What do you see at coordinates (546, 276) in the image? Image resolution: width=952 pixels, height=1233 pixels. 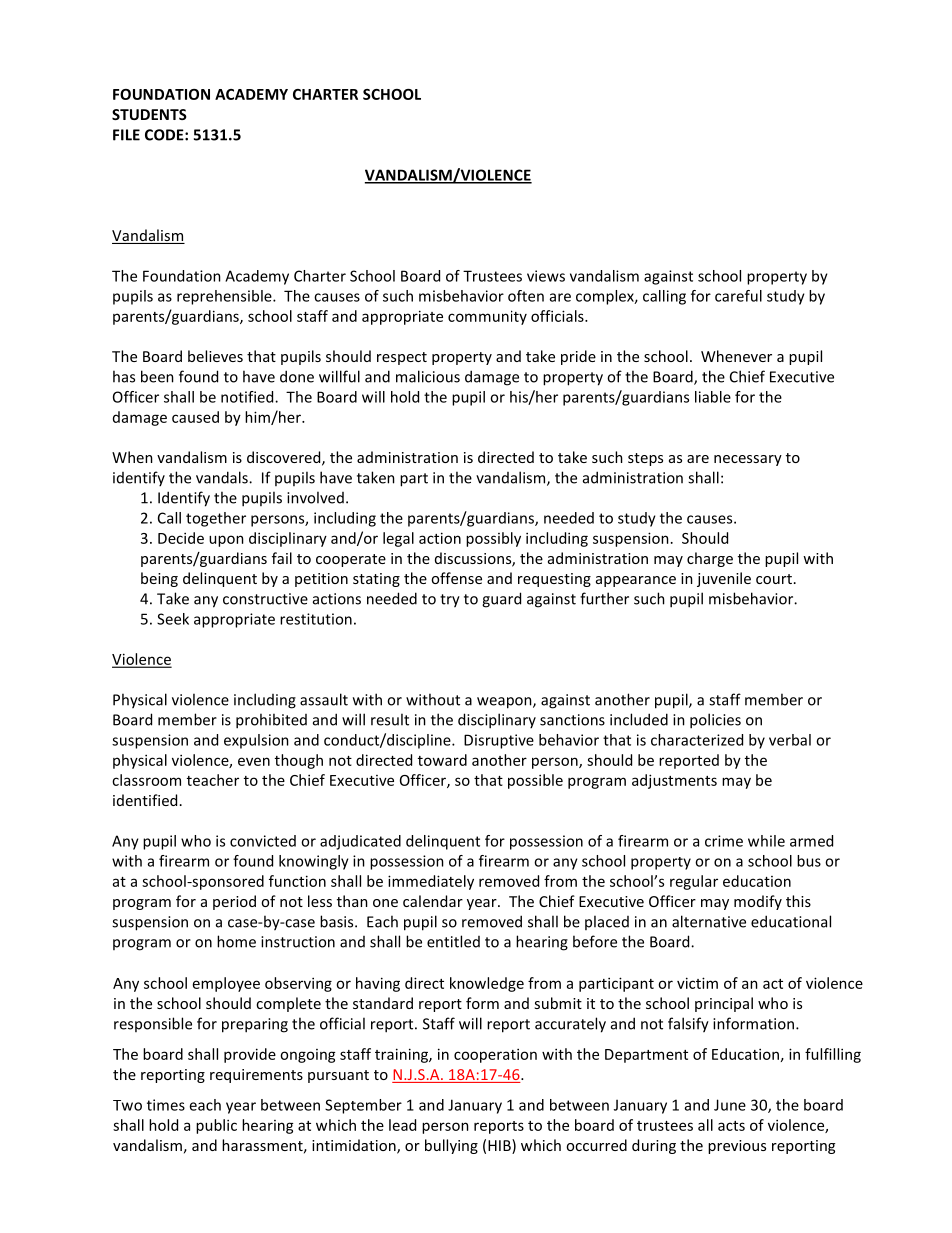 I see `views` at bounding box center [546, 276].
